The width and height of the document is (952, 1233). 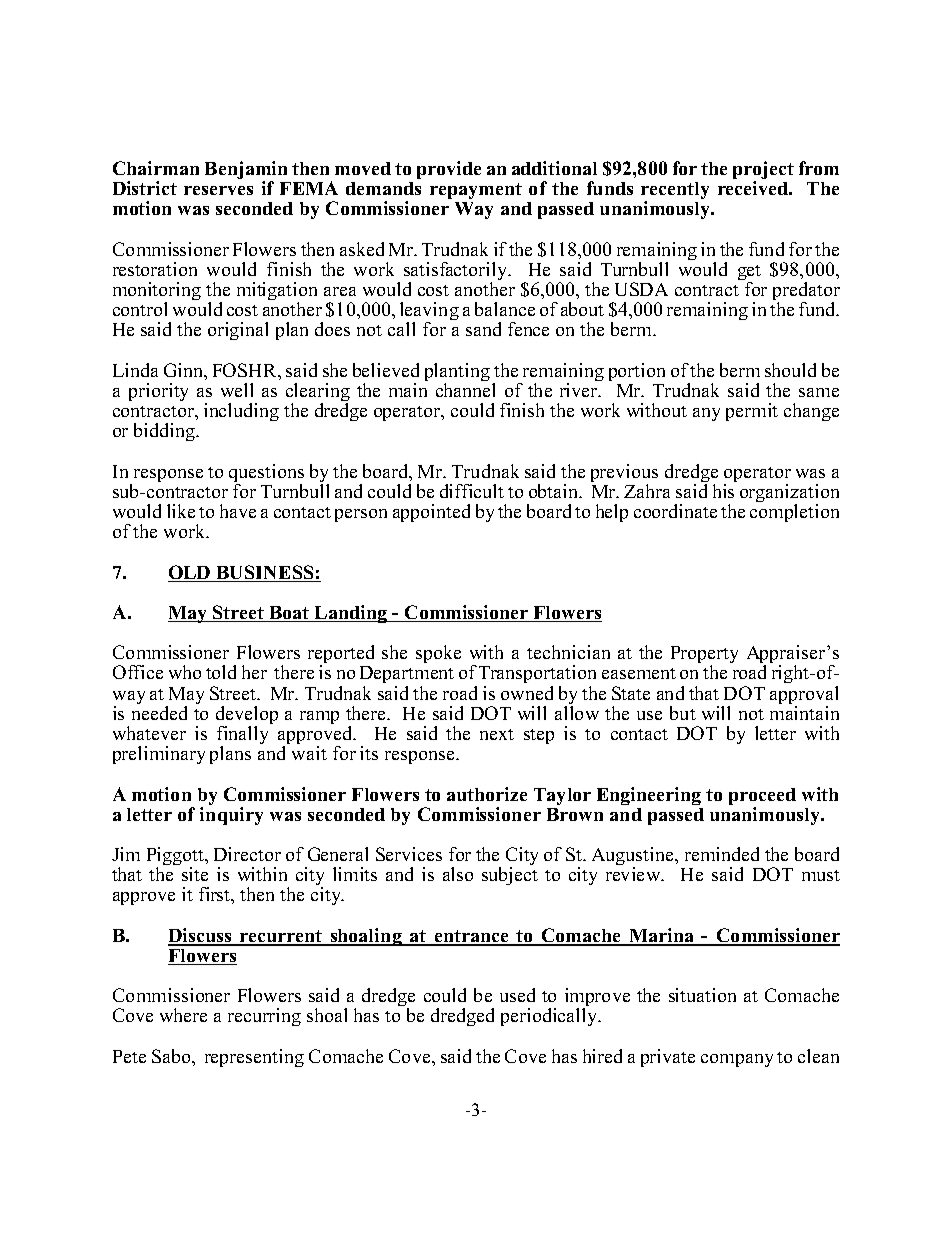 What do you see at coordinates (722, 854) in the document?
I see `reminded` at bounding box center [722, 854].
